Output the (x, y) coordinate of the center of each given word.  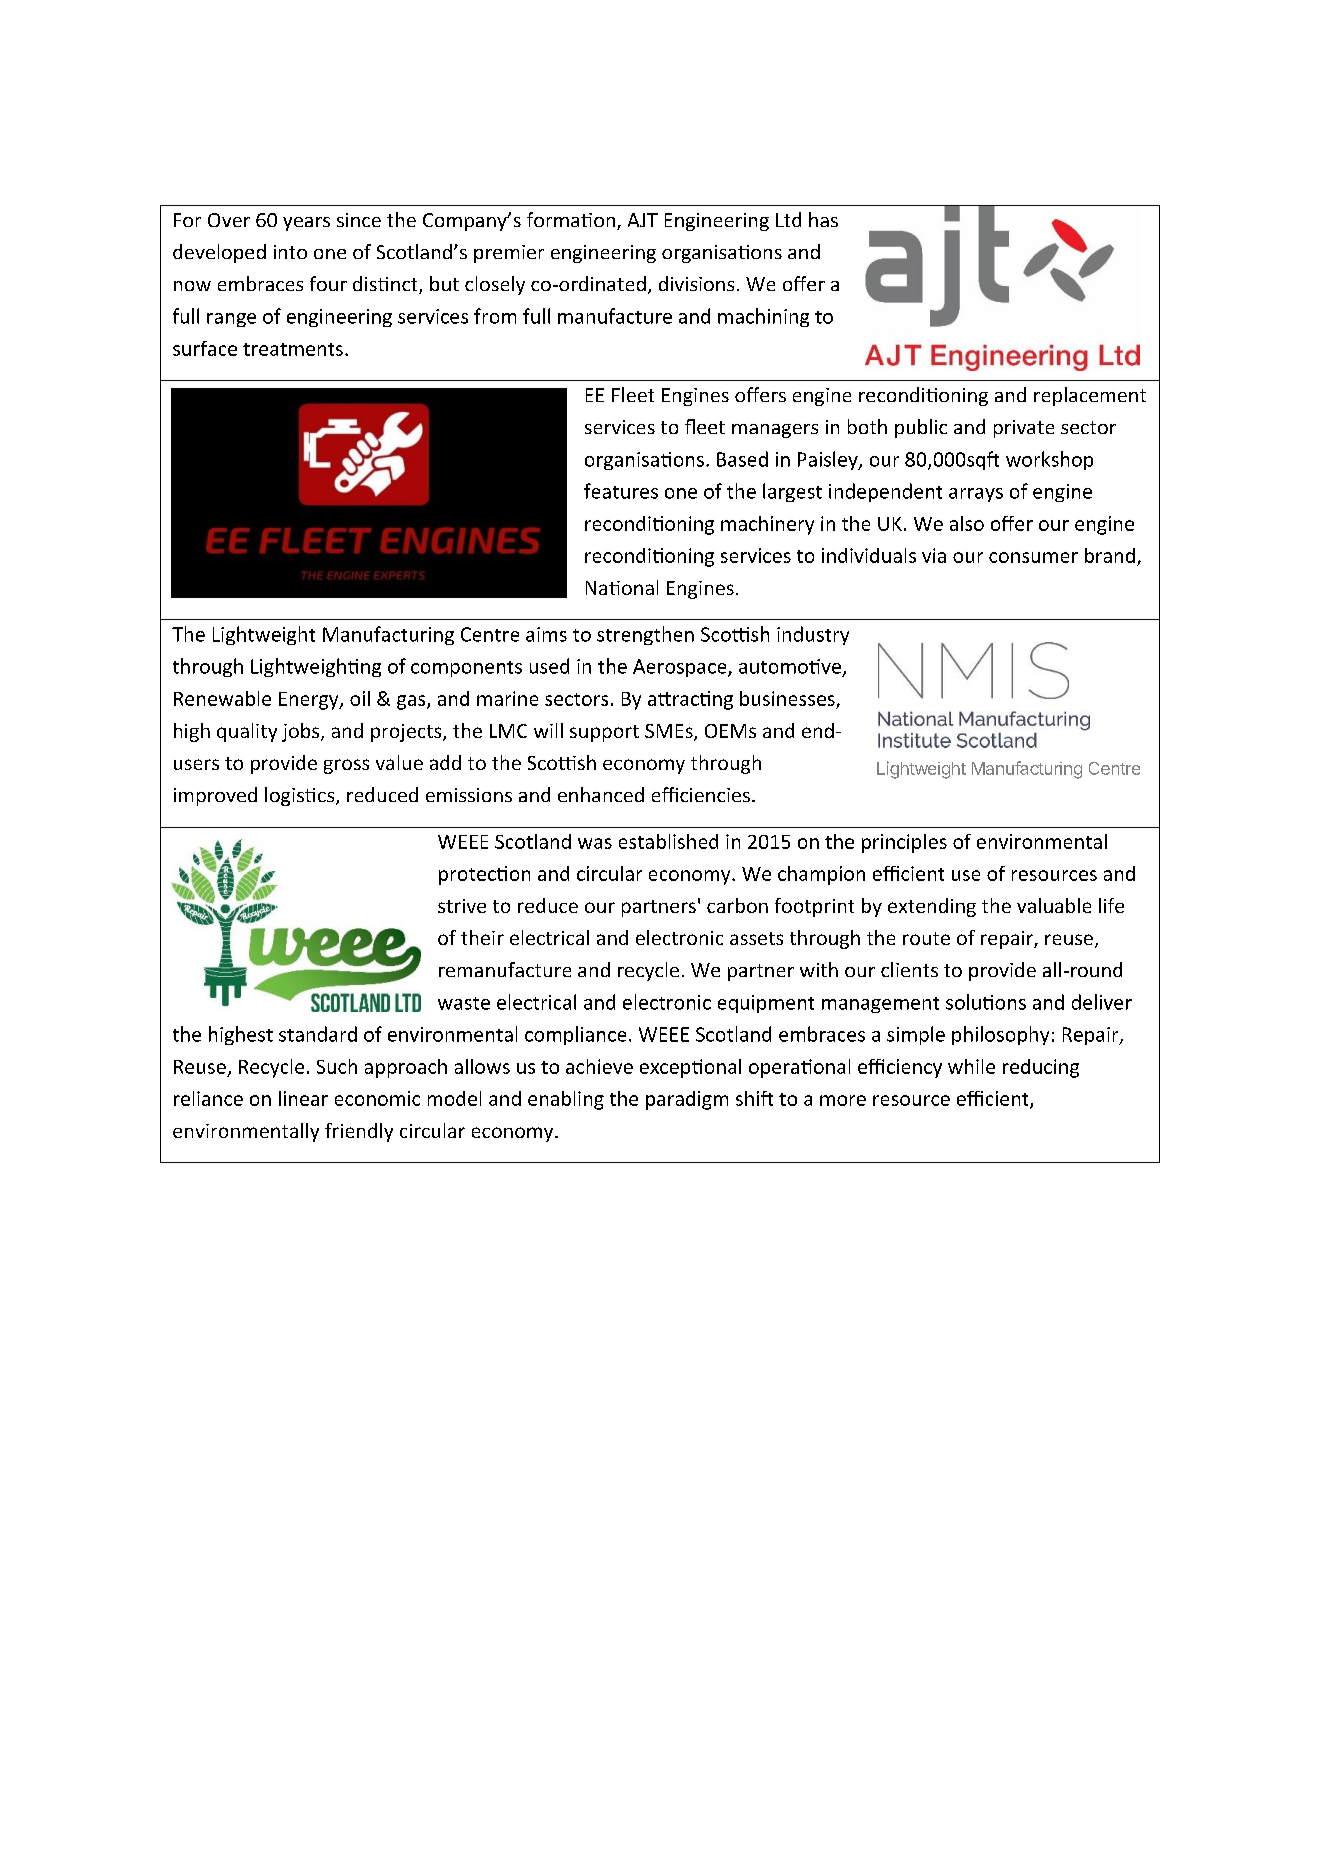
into (290, 252)
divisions (696, 283)
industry (813, 635)
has (823, 219)
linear (303, 1098)
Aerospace (681, 668)
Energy (310, 701)
